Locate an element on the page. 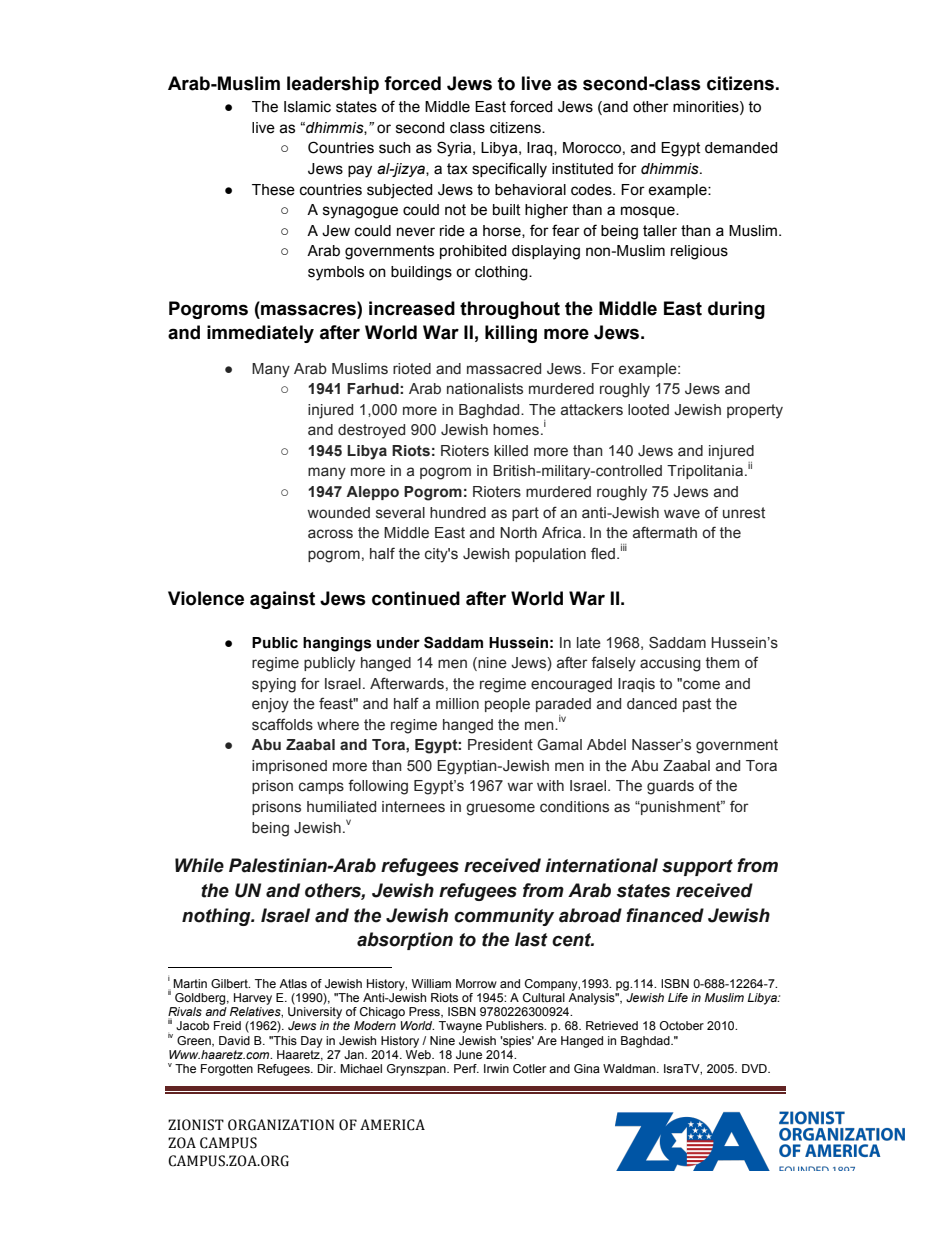 Image resolution: width=952 pixels, height=1233 pixels. tax is located at coordinates (457, 169).
